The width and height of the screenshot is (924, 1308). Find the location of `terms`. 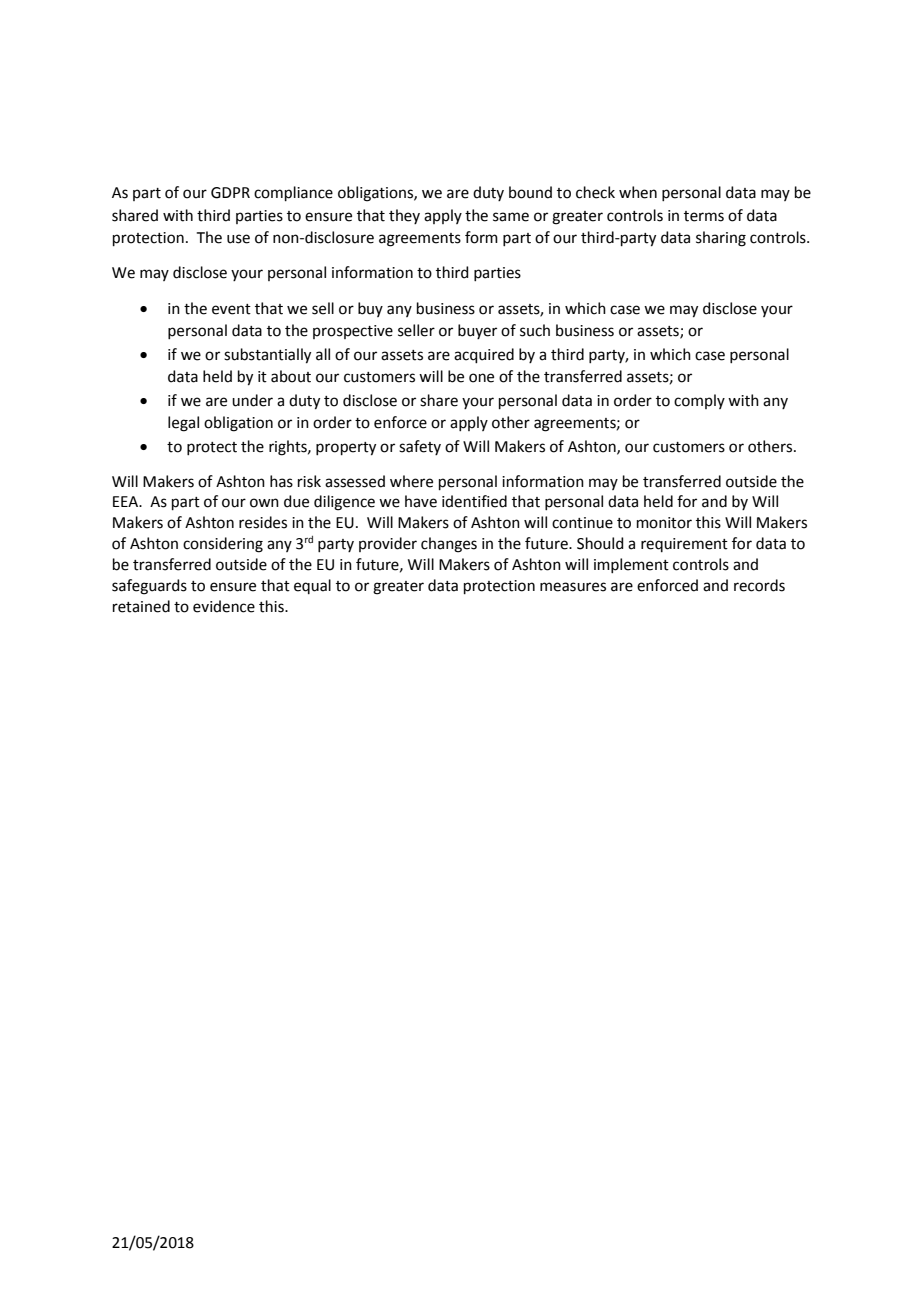

terms is located at coordinates (704, 216).
